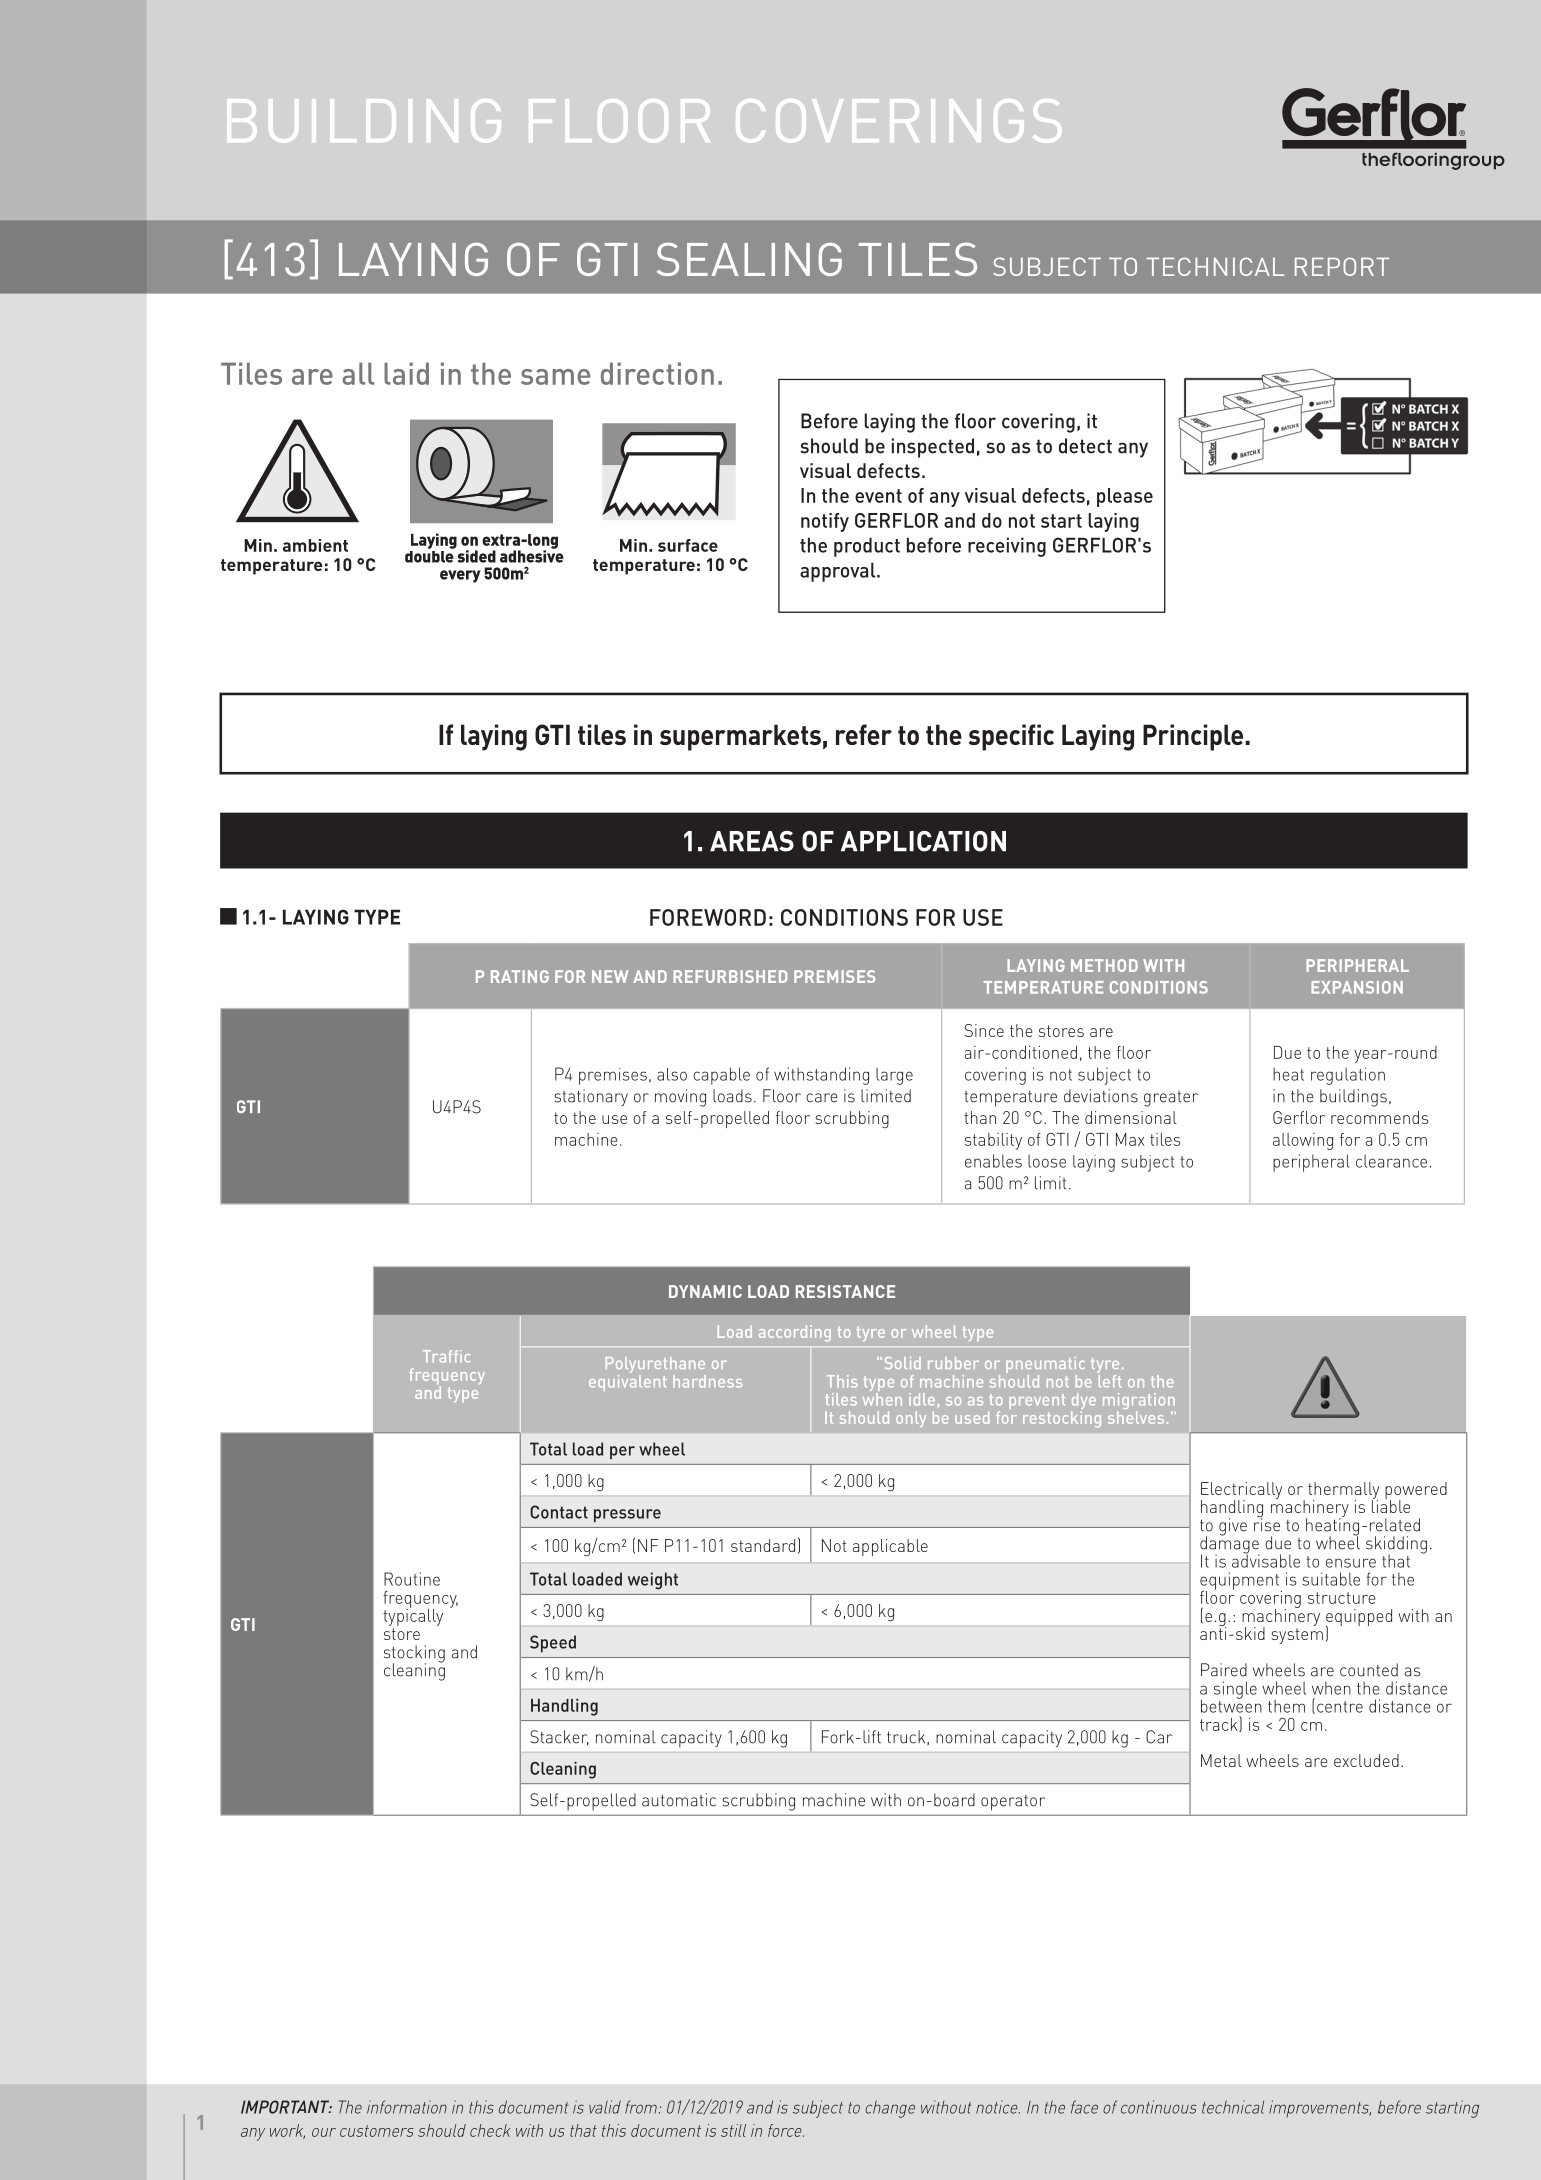 This screenshot has height=2180, width=1541. I want to click on REPORT, so click(1342, 266).
